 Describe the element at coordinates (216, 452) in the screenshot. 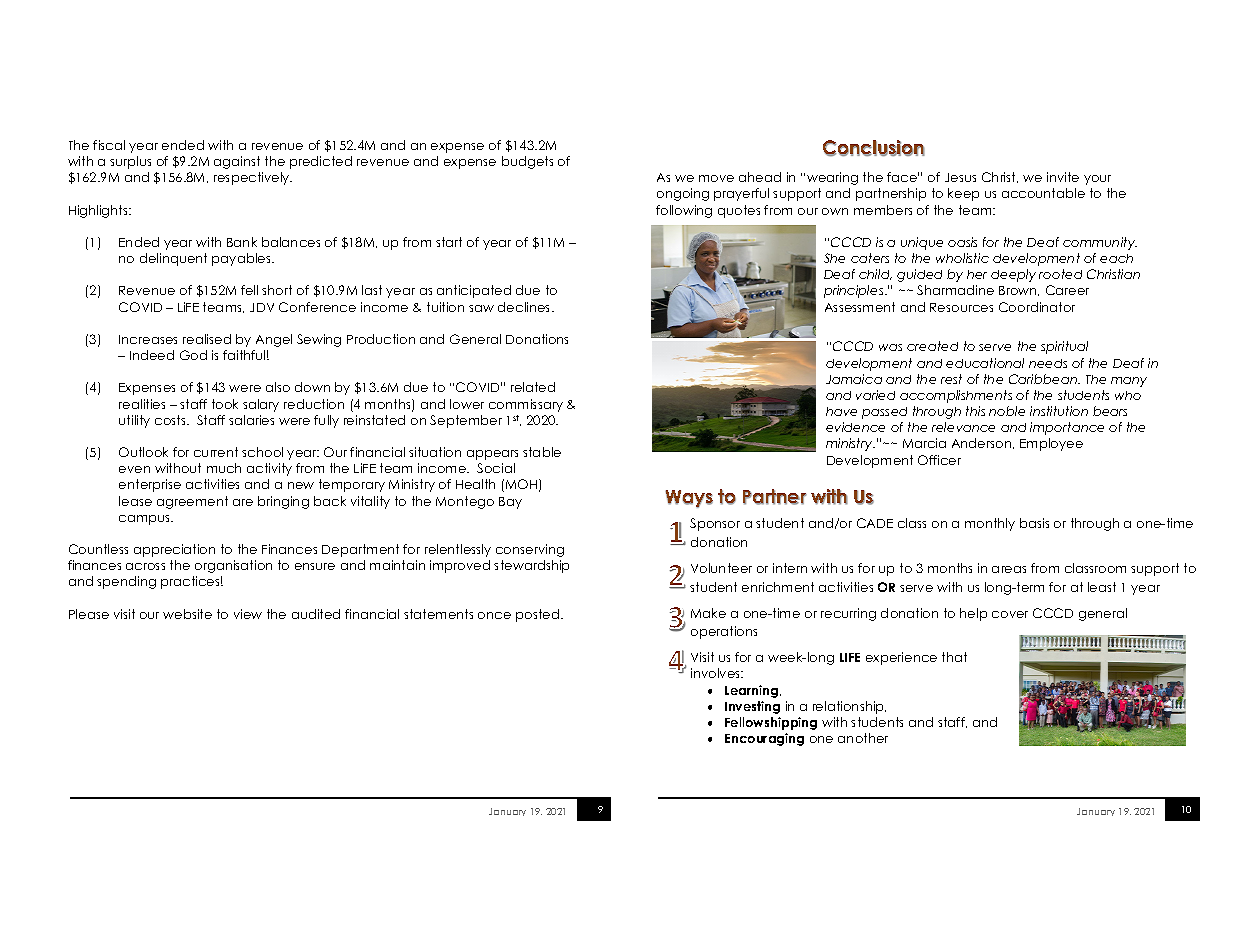

I see `current` at that location.
